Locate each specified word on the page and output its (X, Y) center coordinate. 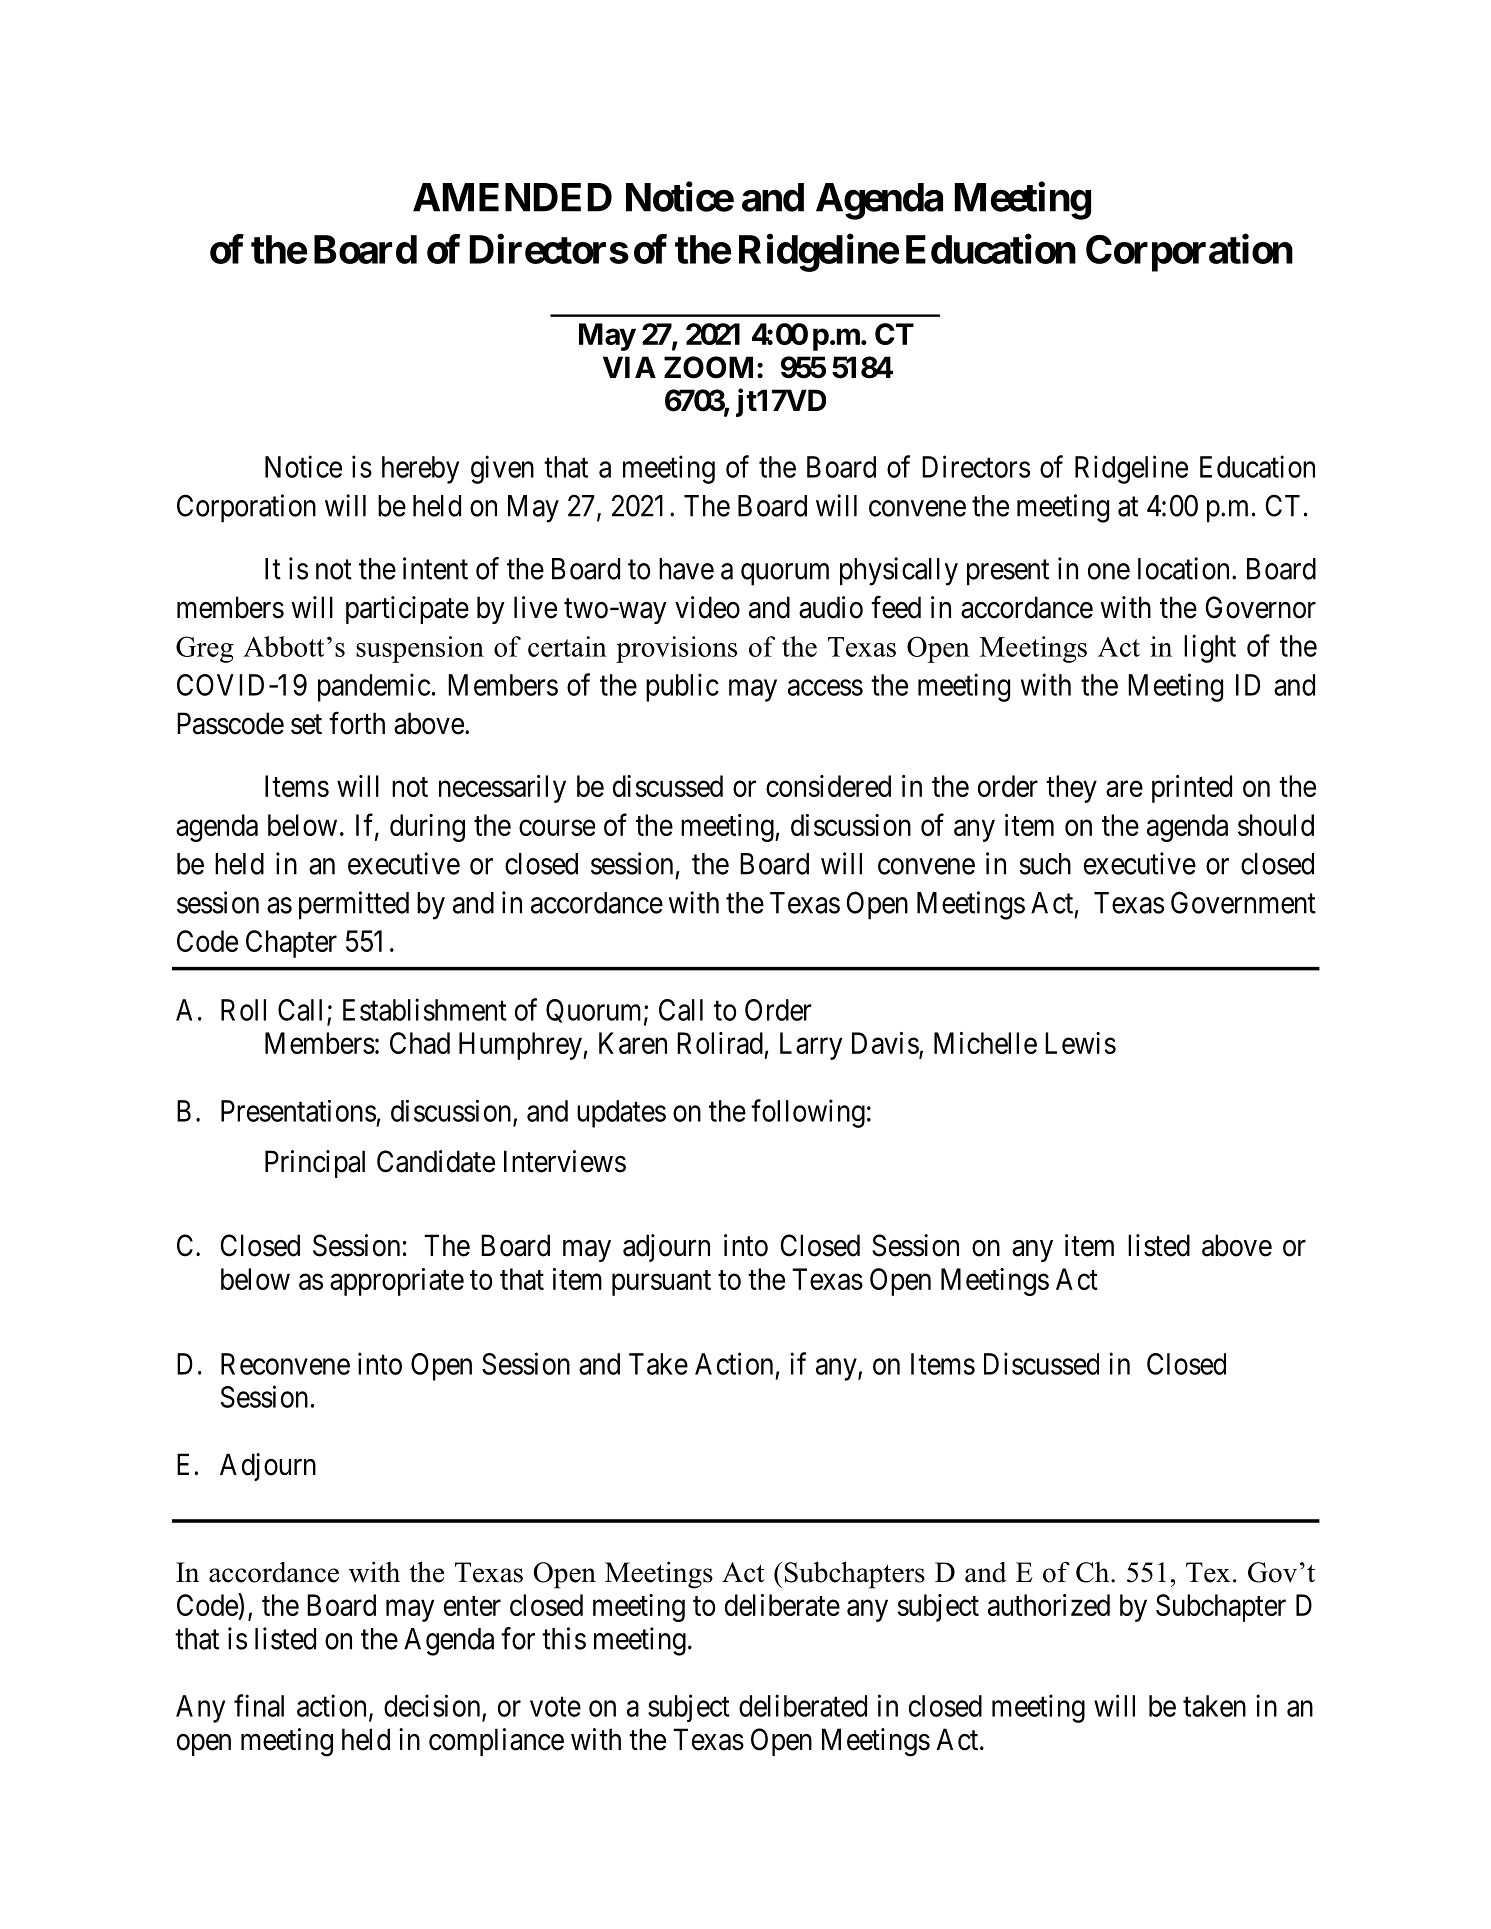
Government (1243, 902)
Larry (811, 1046)
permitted (354, 905)
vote (555, 1707)
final (259, 1705)
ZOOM (708, 367)
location (1183, 568)
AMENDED (512, 197)
